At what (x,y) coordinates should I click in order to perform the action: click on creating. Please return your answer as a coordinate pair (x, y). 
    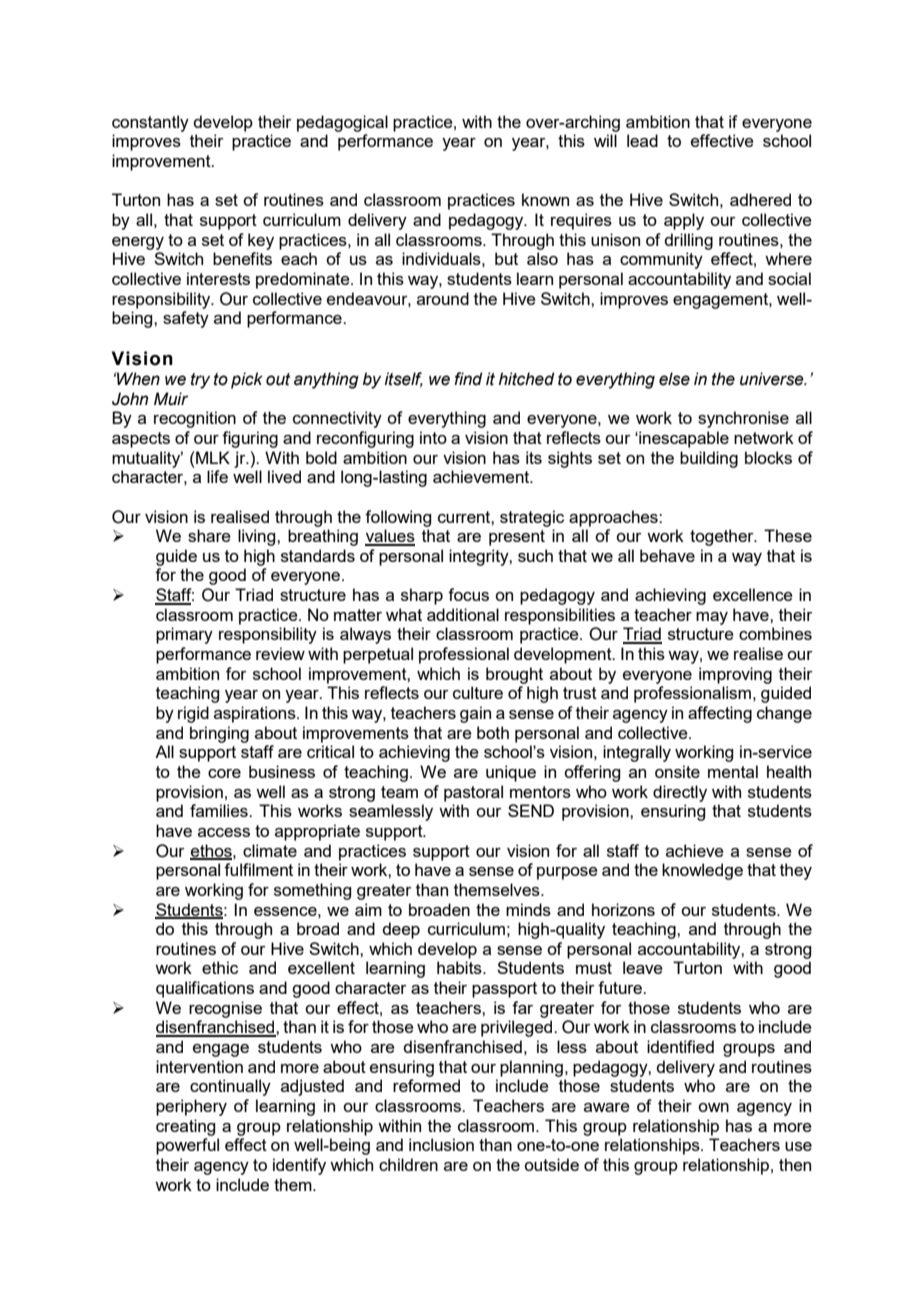
    Looking at the image, I should click on (185, 1127).
